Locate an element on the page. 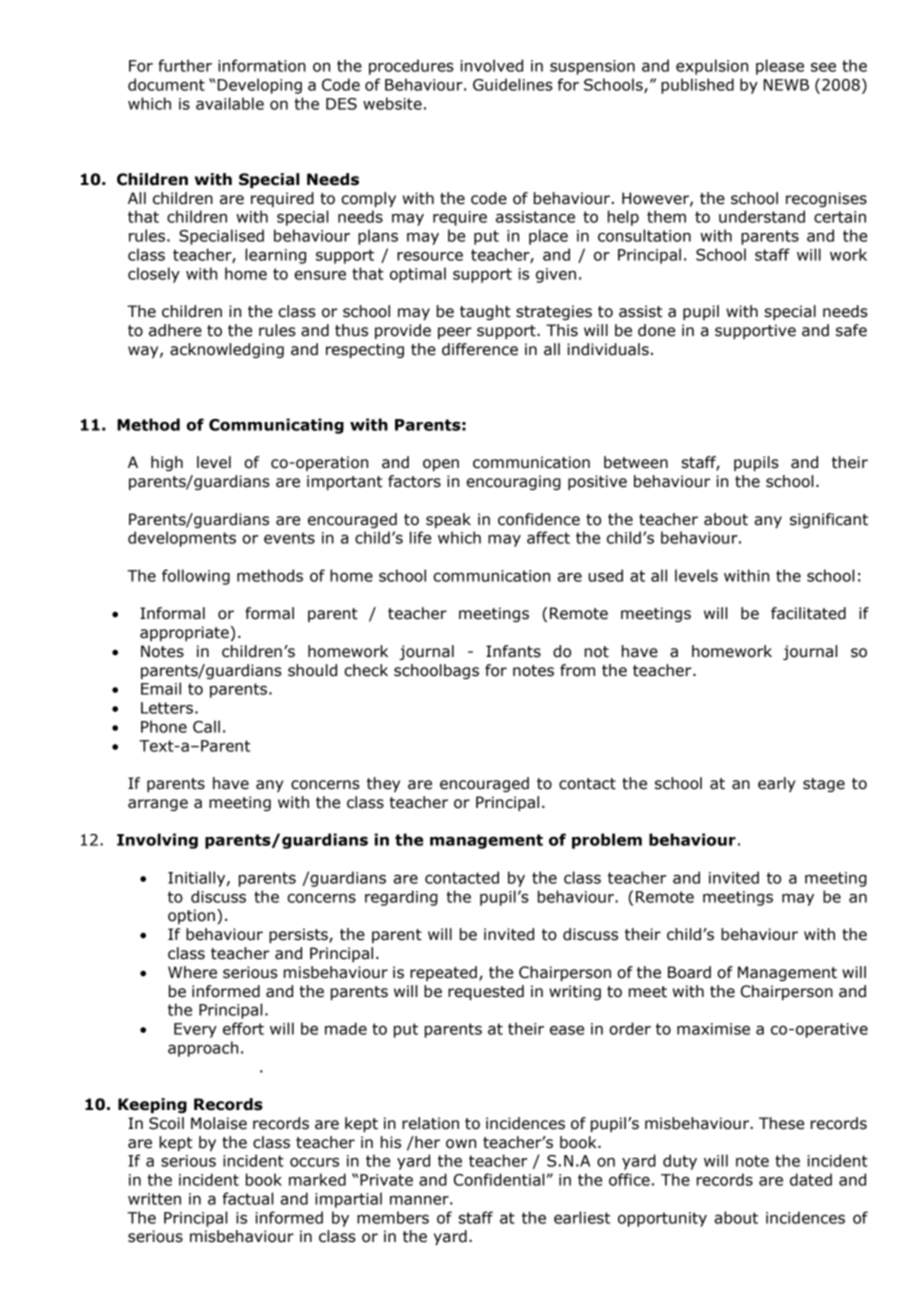 Image resolution: width=924 pixels, height=1308 pixels. early is located at coordinates (777, 784).
